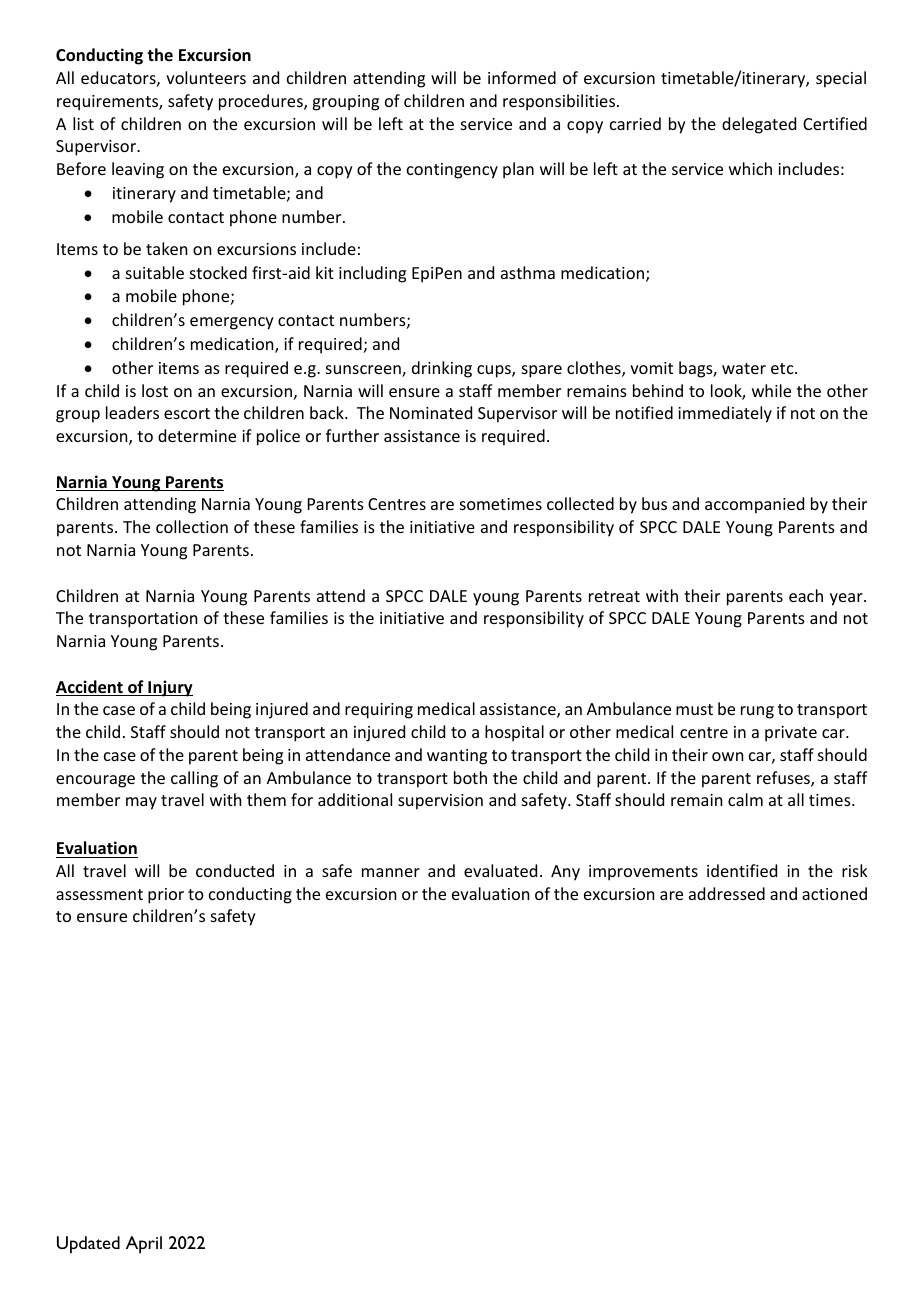  Describe the element at coordinates (742, 870) in the screenshot. I see `identified` at that location.
